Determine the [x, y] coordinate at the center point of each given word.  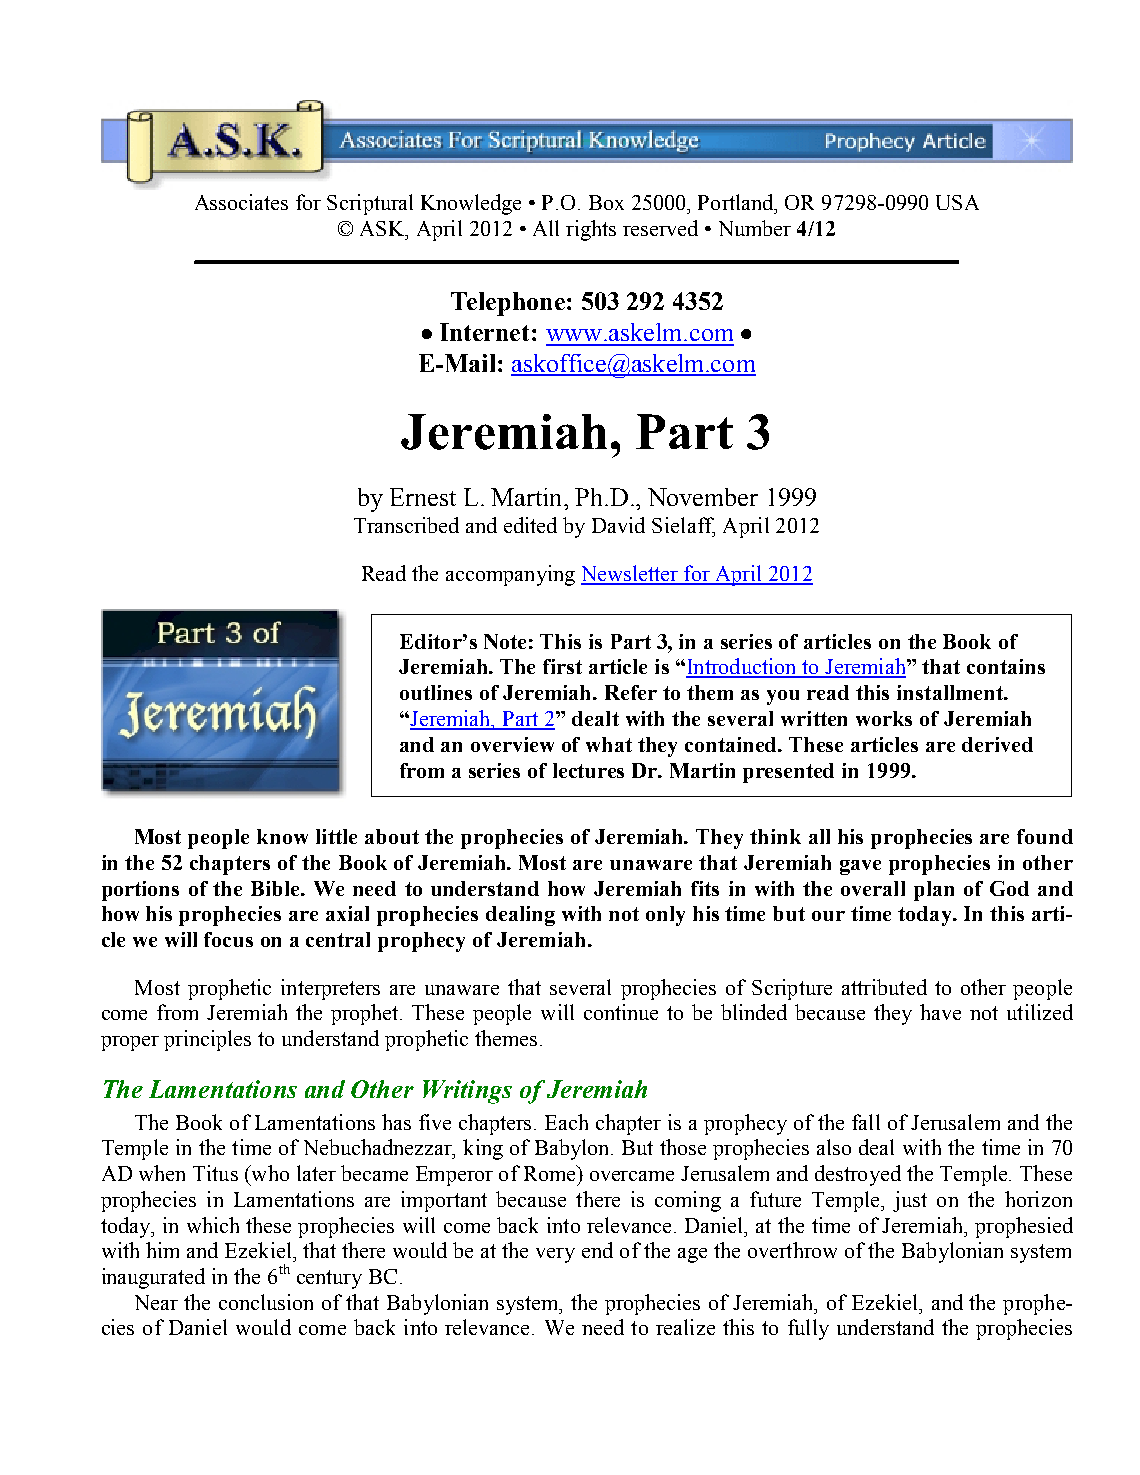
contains [1006, 666]
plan [934, 891]
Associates [241, 202]
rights [591, 230]
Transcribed [406, 525]
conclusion [266, 1302]
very [555, 1255]
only [665, 916]
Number [755, 228]
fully [808, 1329]
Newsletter [630, 574]
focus [228, 939]
